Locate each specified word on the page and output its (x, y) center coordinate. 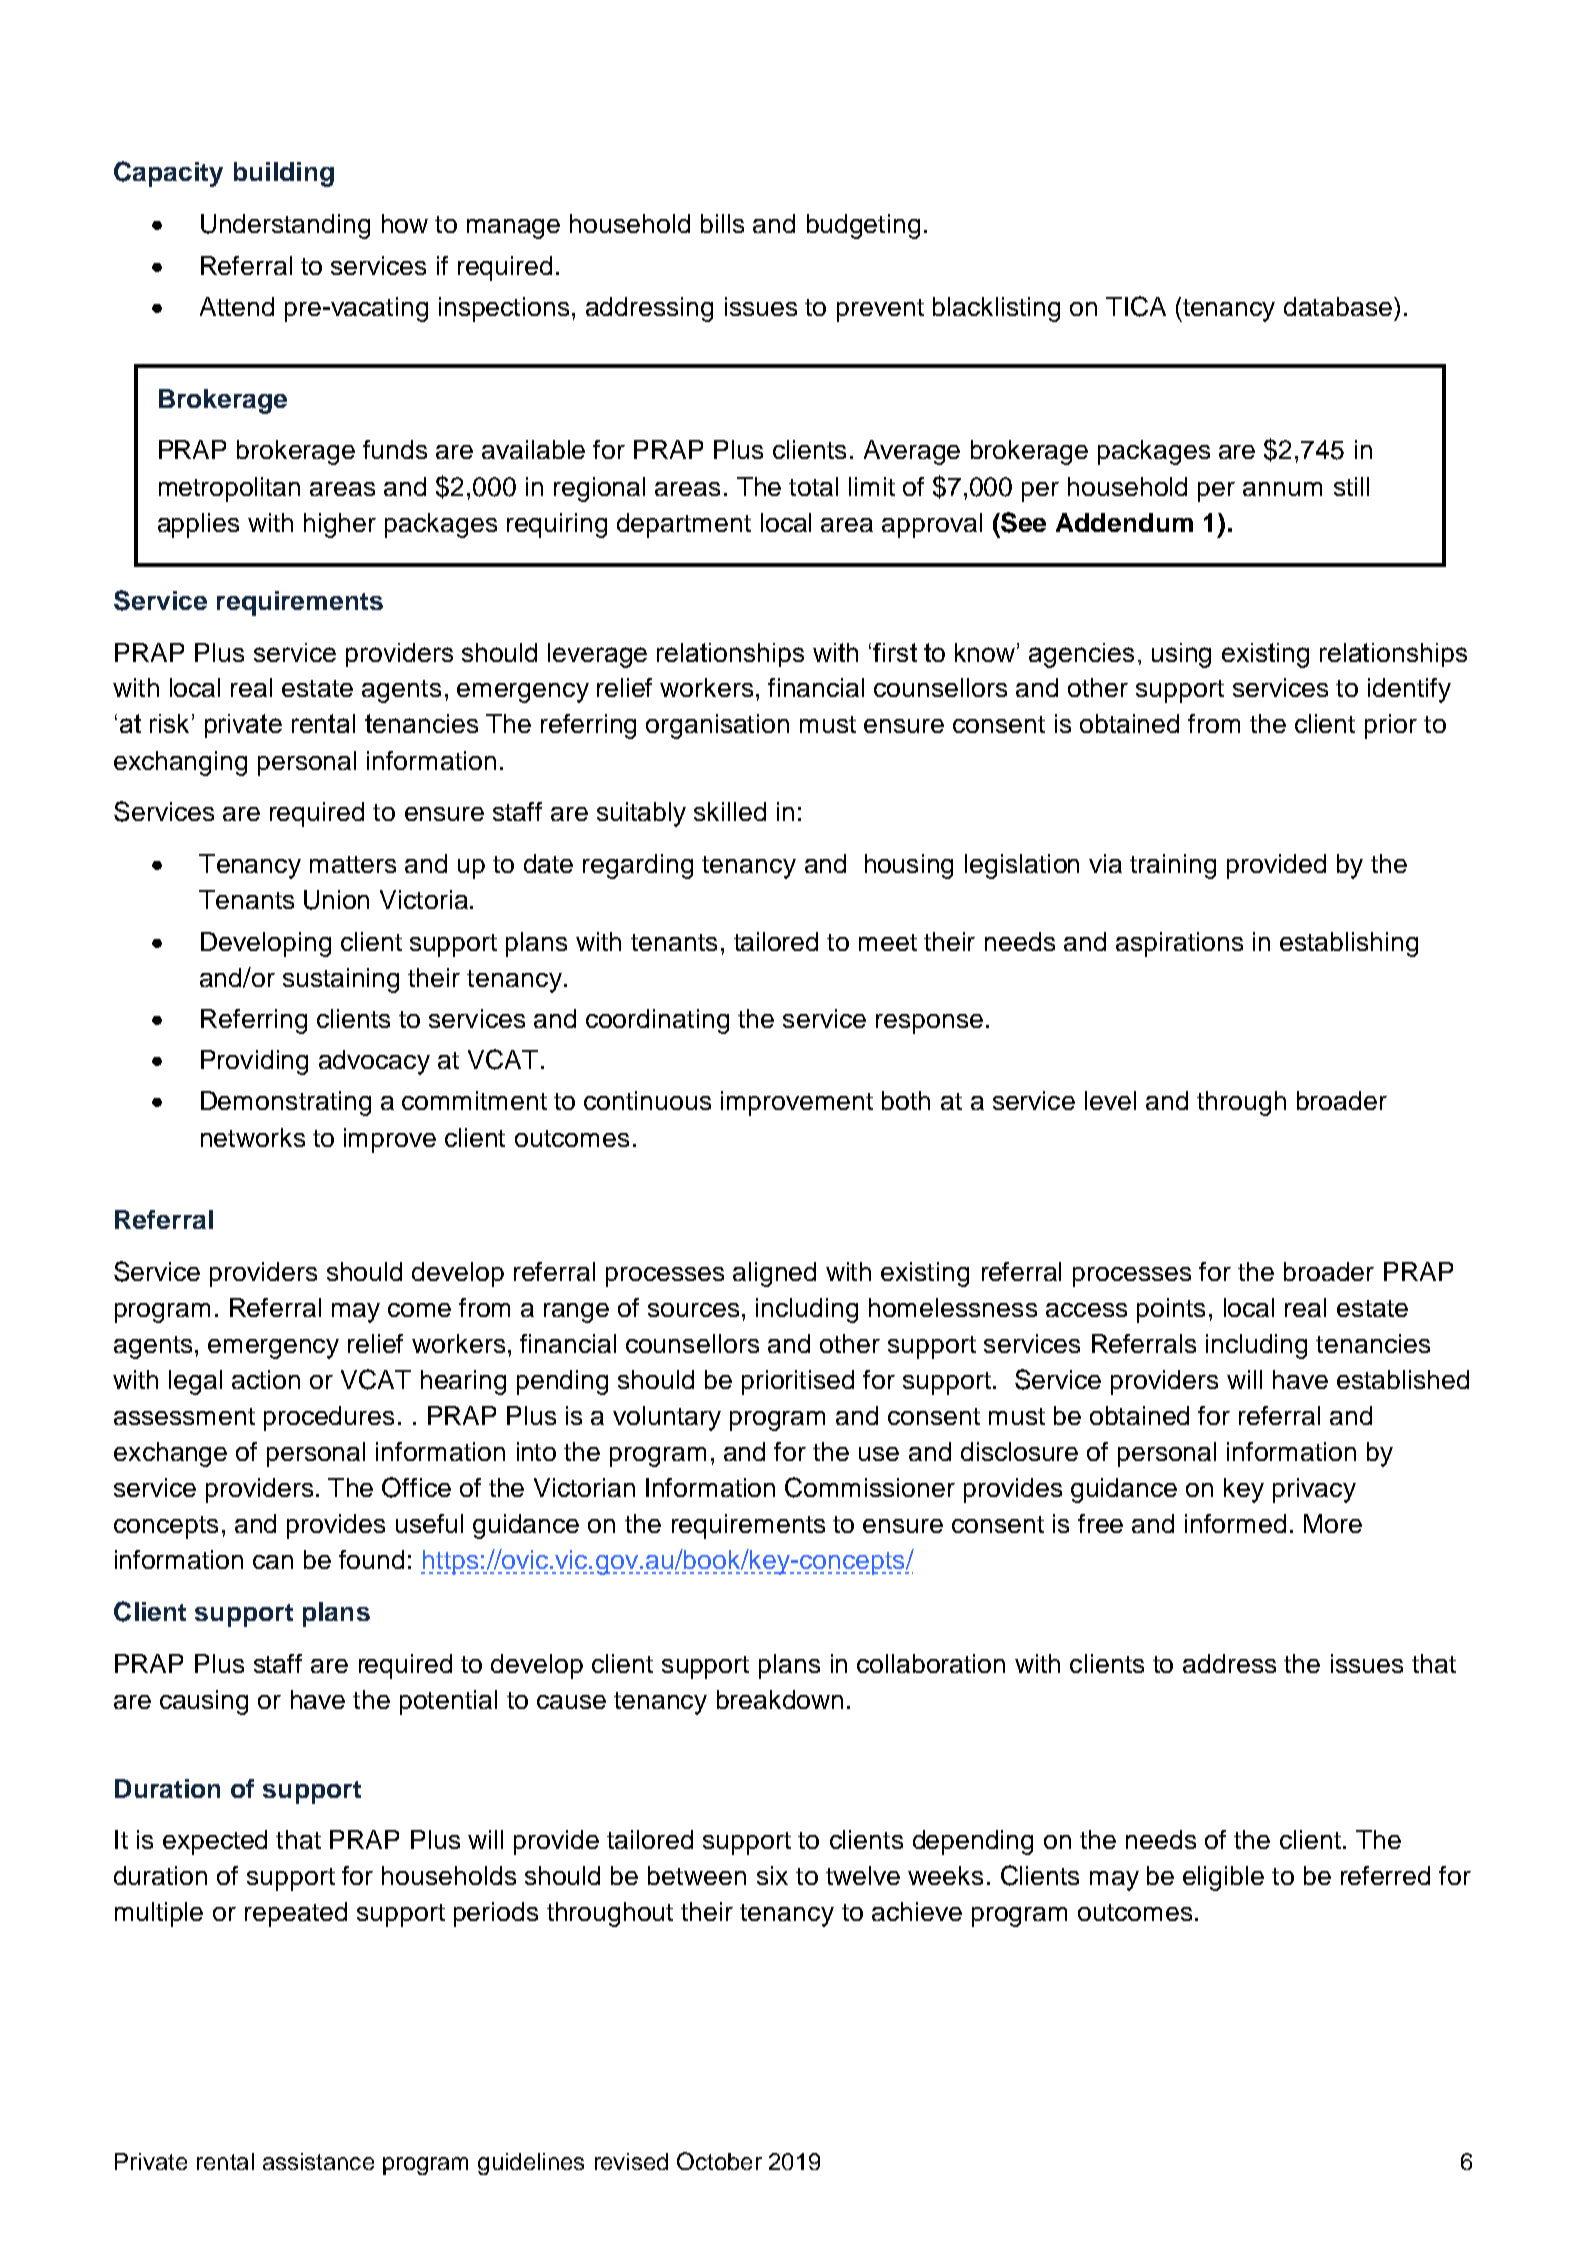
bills (722, 223)
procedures (329, 1418)
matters (353, 864)
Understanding (285, 226)
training (1173, 866)
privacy (1314, 1490)
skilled (730, 811)
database (1338, 306)
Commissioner (870, 1487)
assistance (318, 2161)
